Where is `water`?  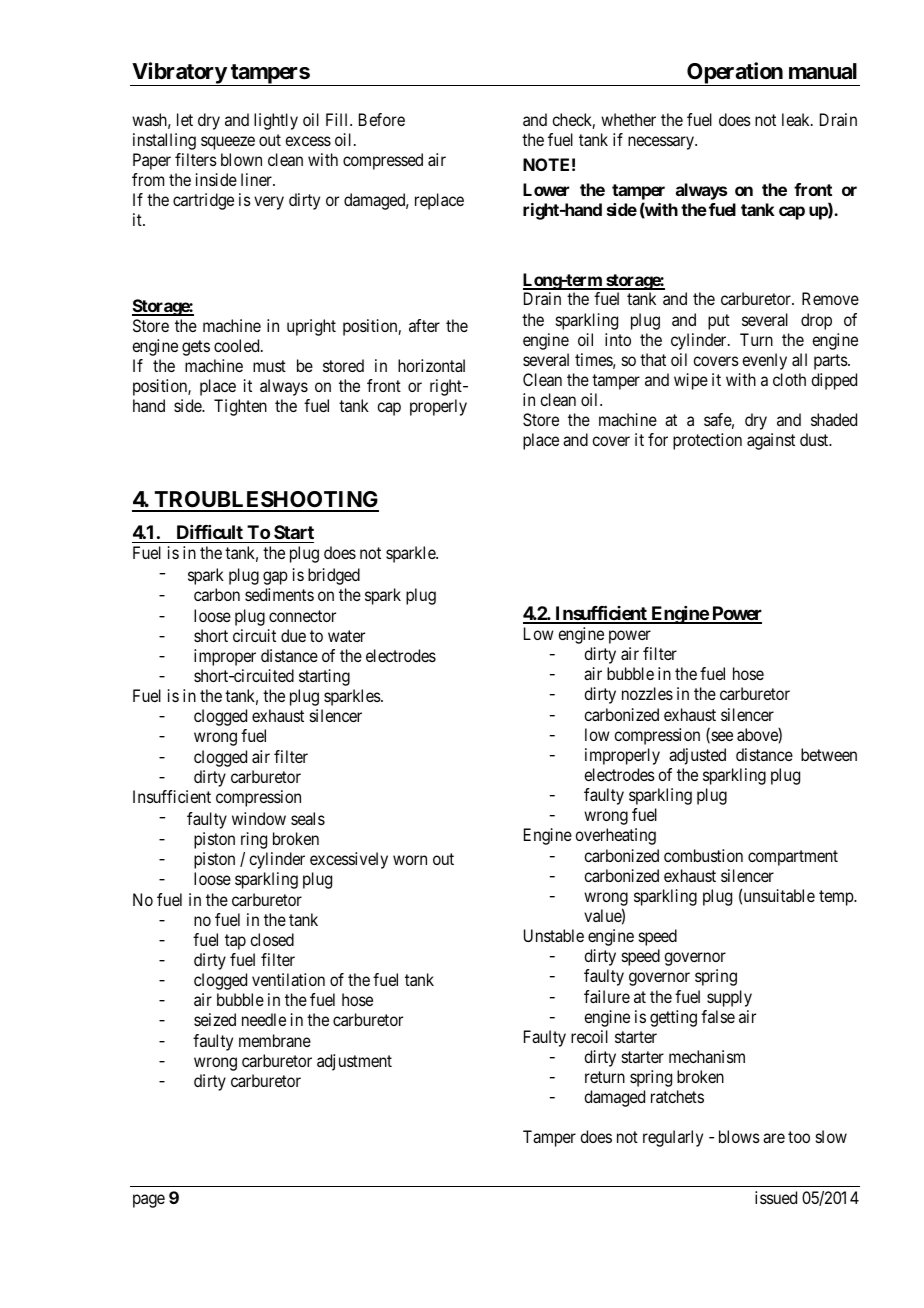
water is located at coordinates (346, 636).
